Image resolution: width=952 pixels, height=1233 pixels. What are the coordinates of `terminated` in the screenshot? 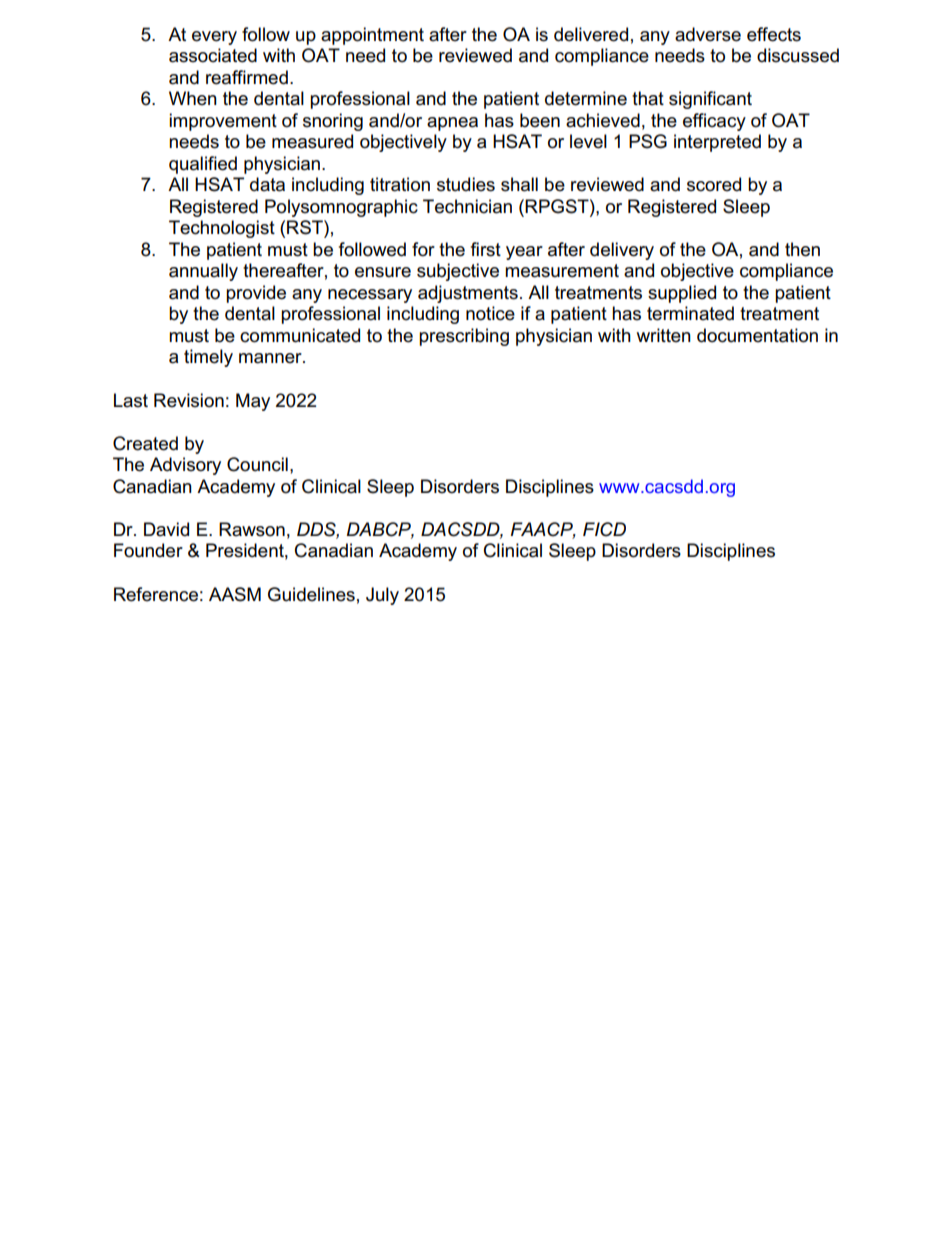 It's located at (690, 313).
